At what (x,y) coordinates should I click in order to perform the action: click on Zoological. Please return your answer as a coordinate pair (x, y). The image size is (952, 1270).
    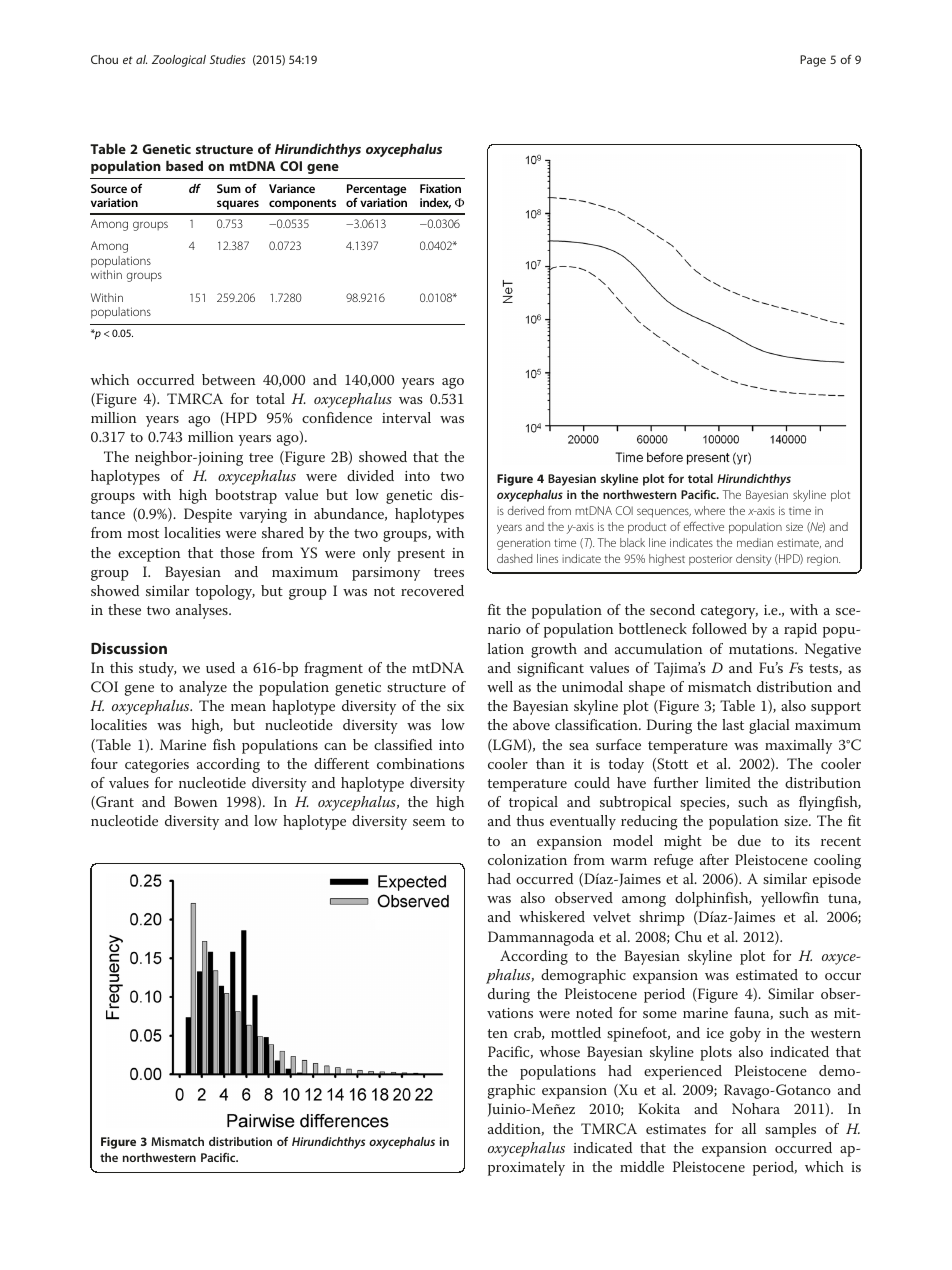
    Looking at the image, I should click on (179, 61).
